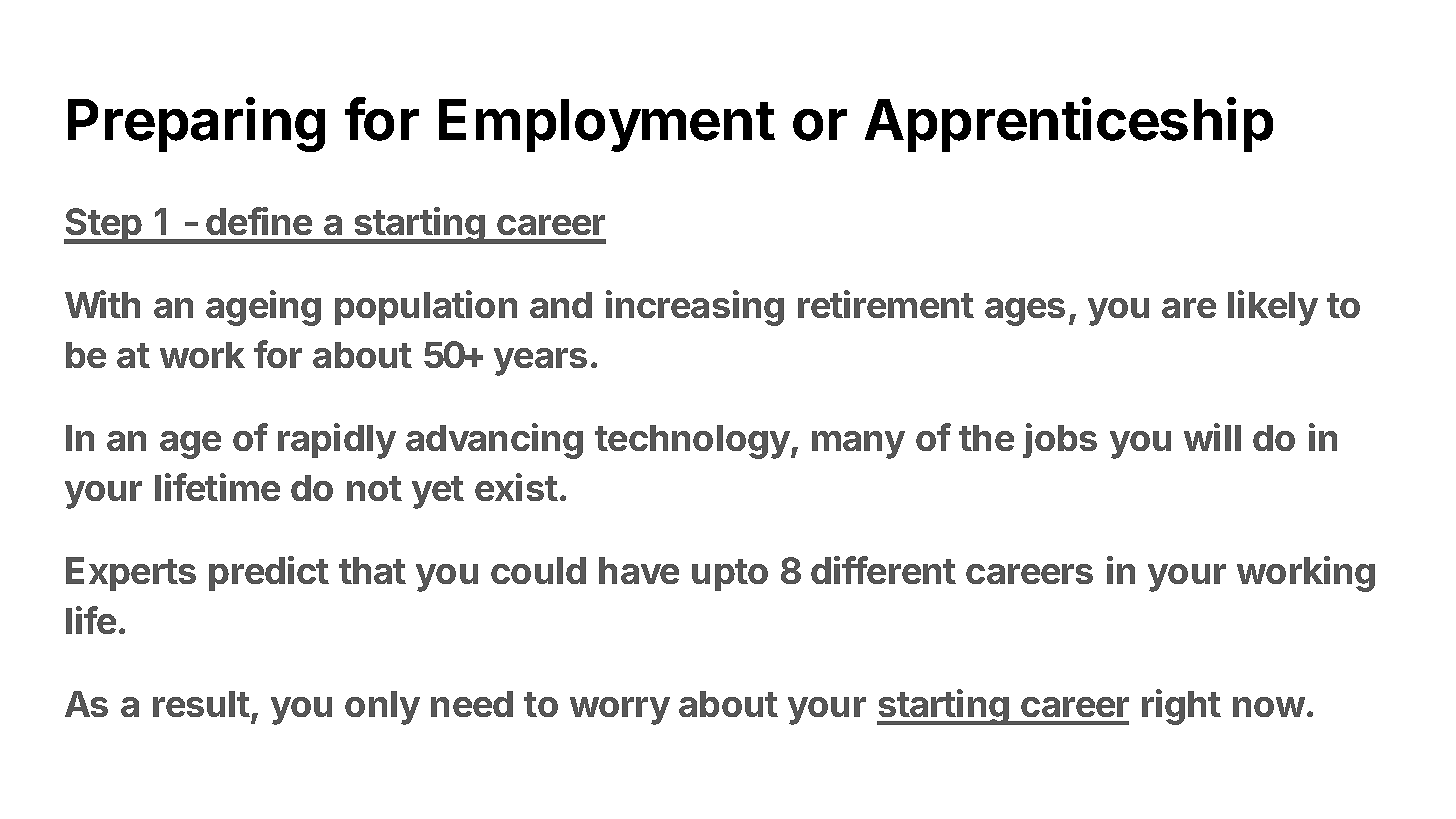 The height and width of the document is (819, 1456). What do you see at coordinates (607, 125) in the document?
I see `Employment` at bounding box center [607, 125].
